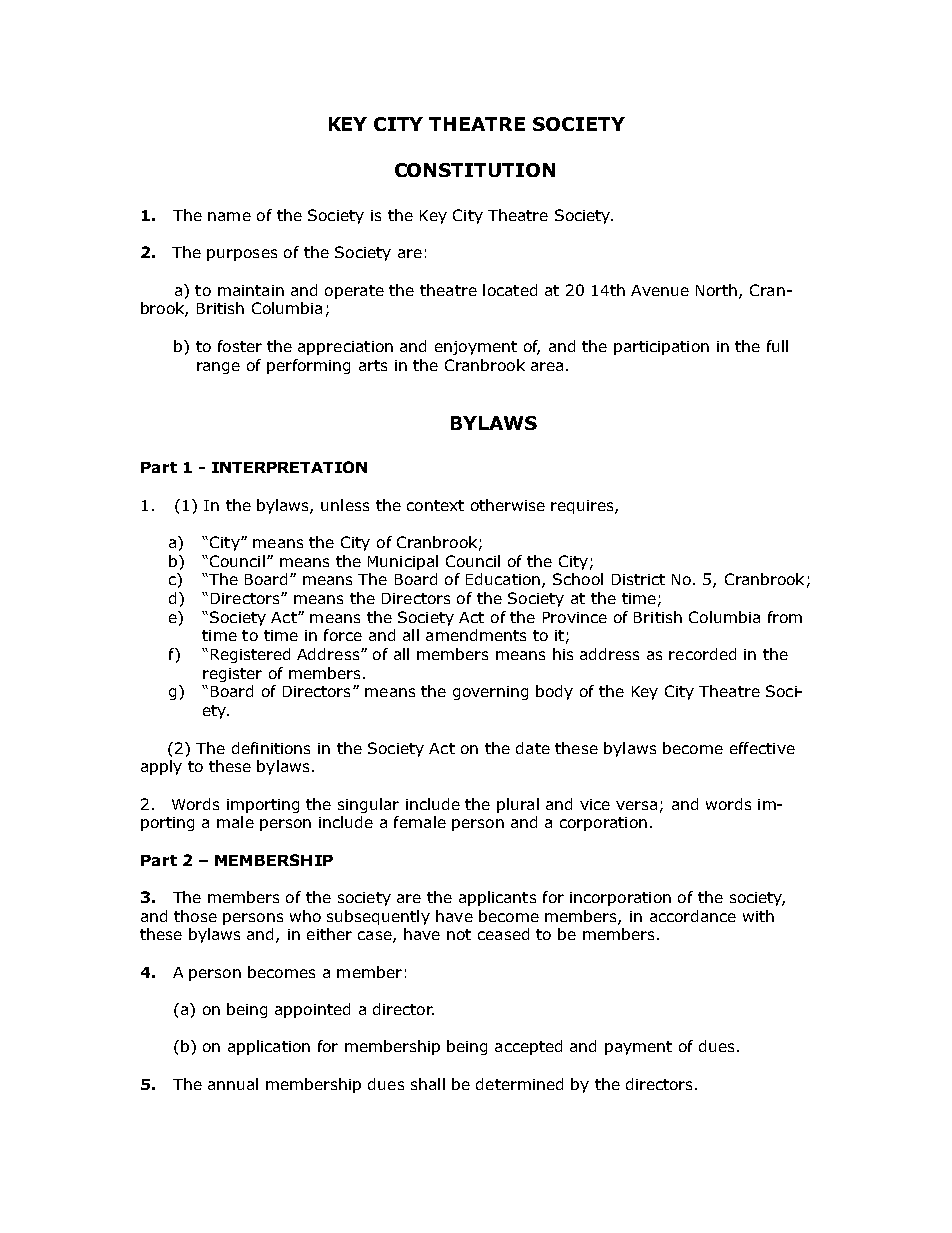 The image size is (952, 1233). I want to click on accepted, so click(528, 1047).
